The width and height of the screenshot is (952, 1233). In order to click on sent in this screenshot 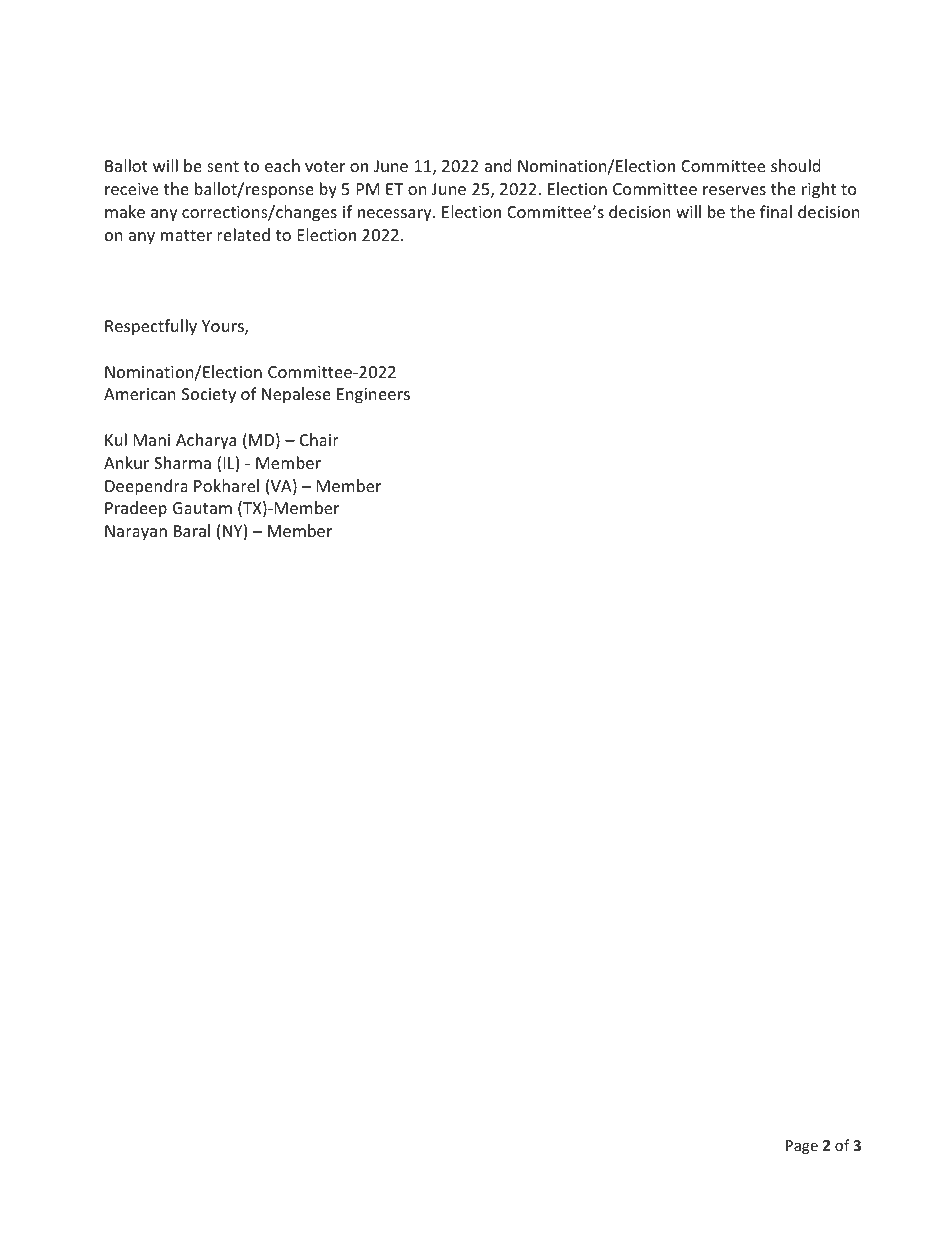, I will do `click(223, 166)`.
